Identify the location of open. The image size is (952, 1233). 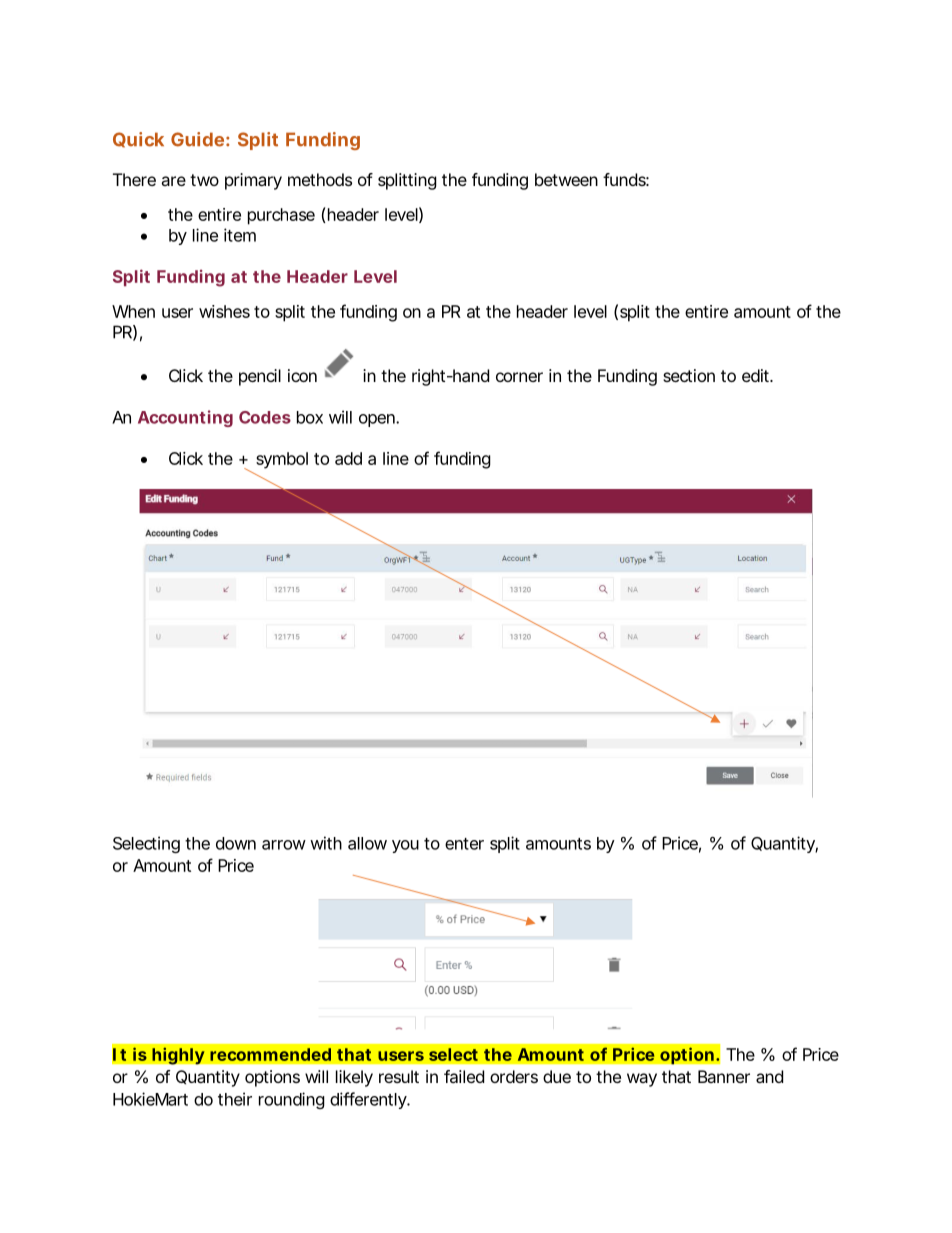
(378, 420).
